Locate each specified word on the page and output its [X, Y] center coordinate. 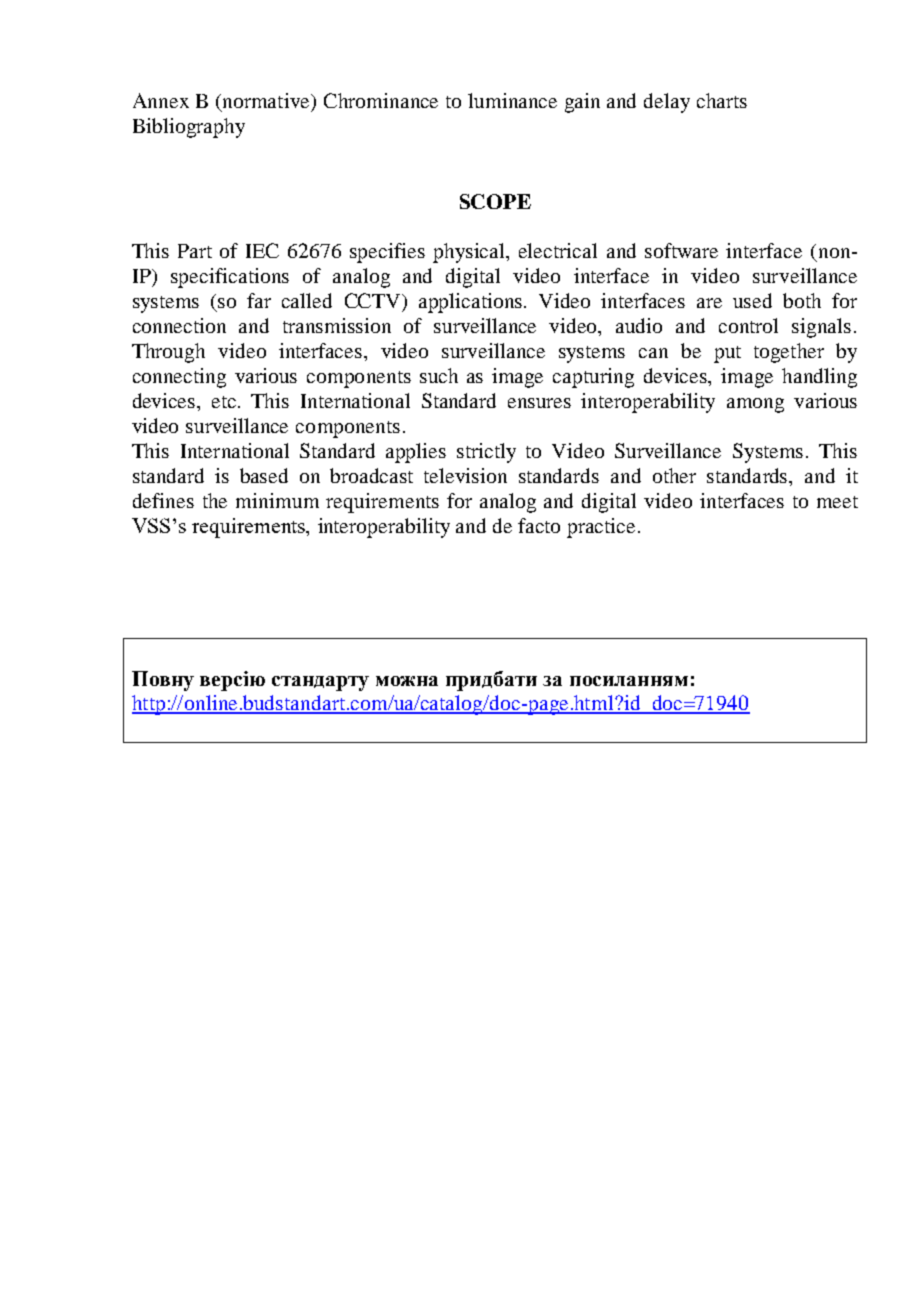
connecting [179, 378]
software [681, 250]
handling [819, 378]
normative [266, 102]
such [439, 375]
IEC [262, 250]
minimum [277, 500]
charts [722, 100]
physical [470, 253]
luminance [512, 100]
